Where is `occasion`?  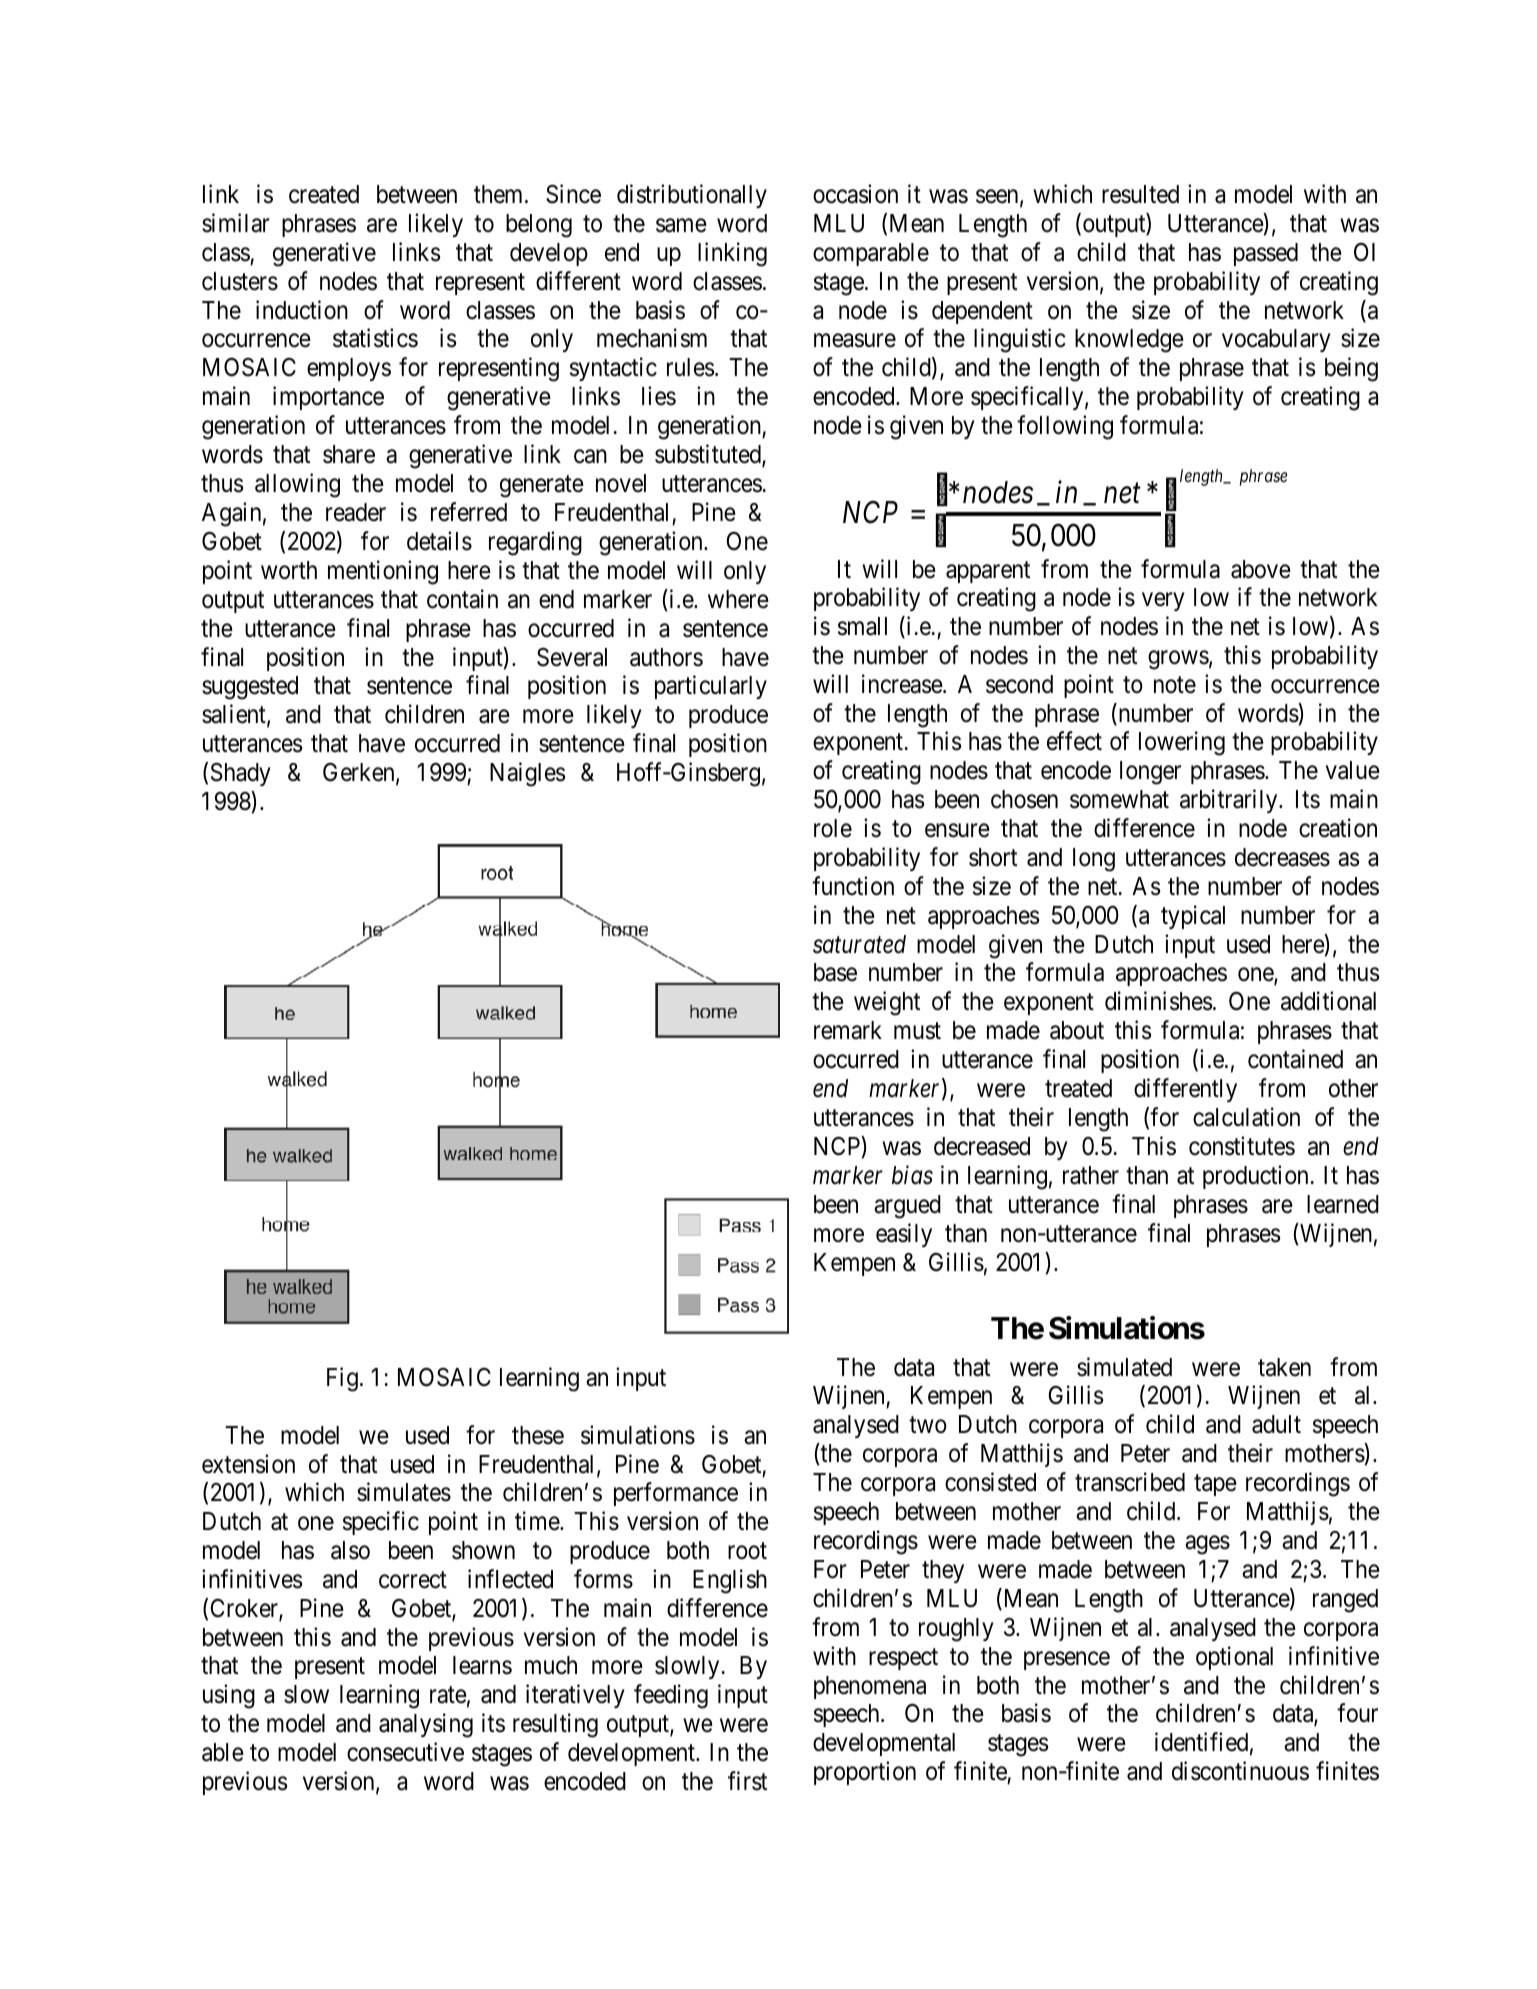 occasion is located at coordinates (855, 194).
